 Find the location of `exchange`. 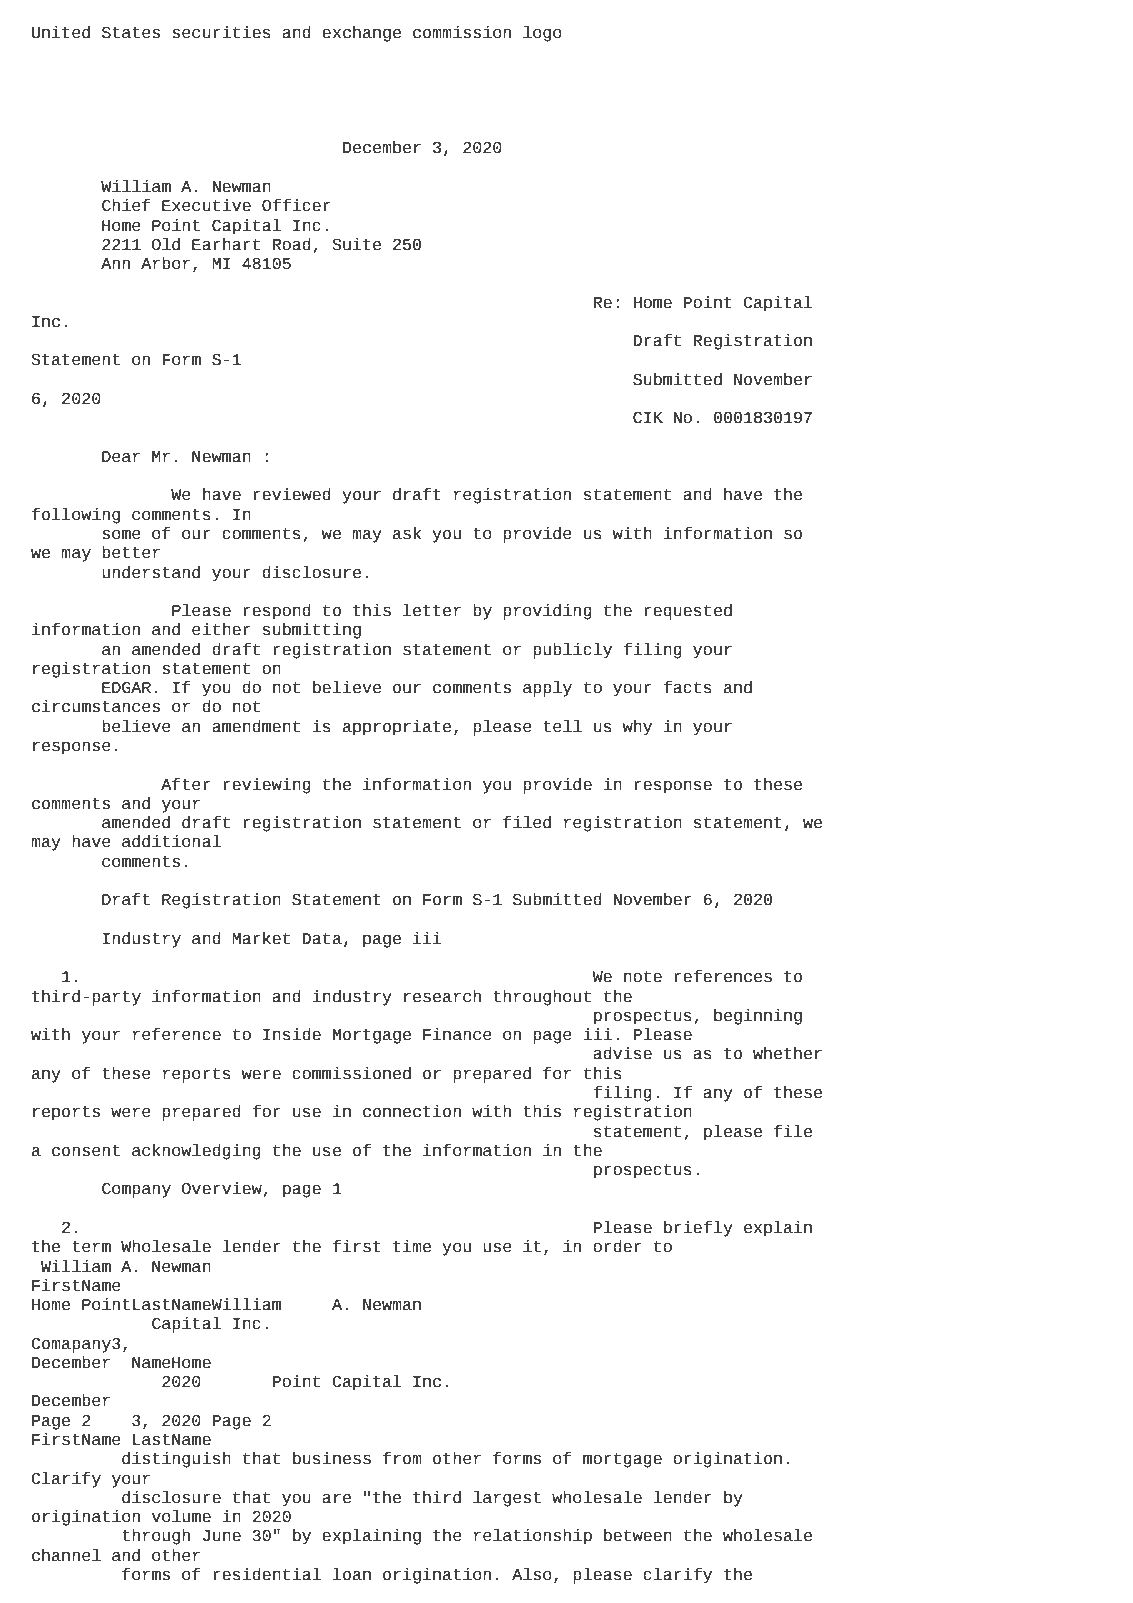

exchange is located at coordinates (361, 34).
